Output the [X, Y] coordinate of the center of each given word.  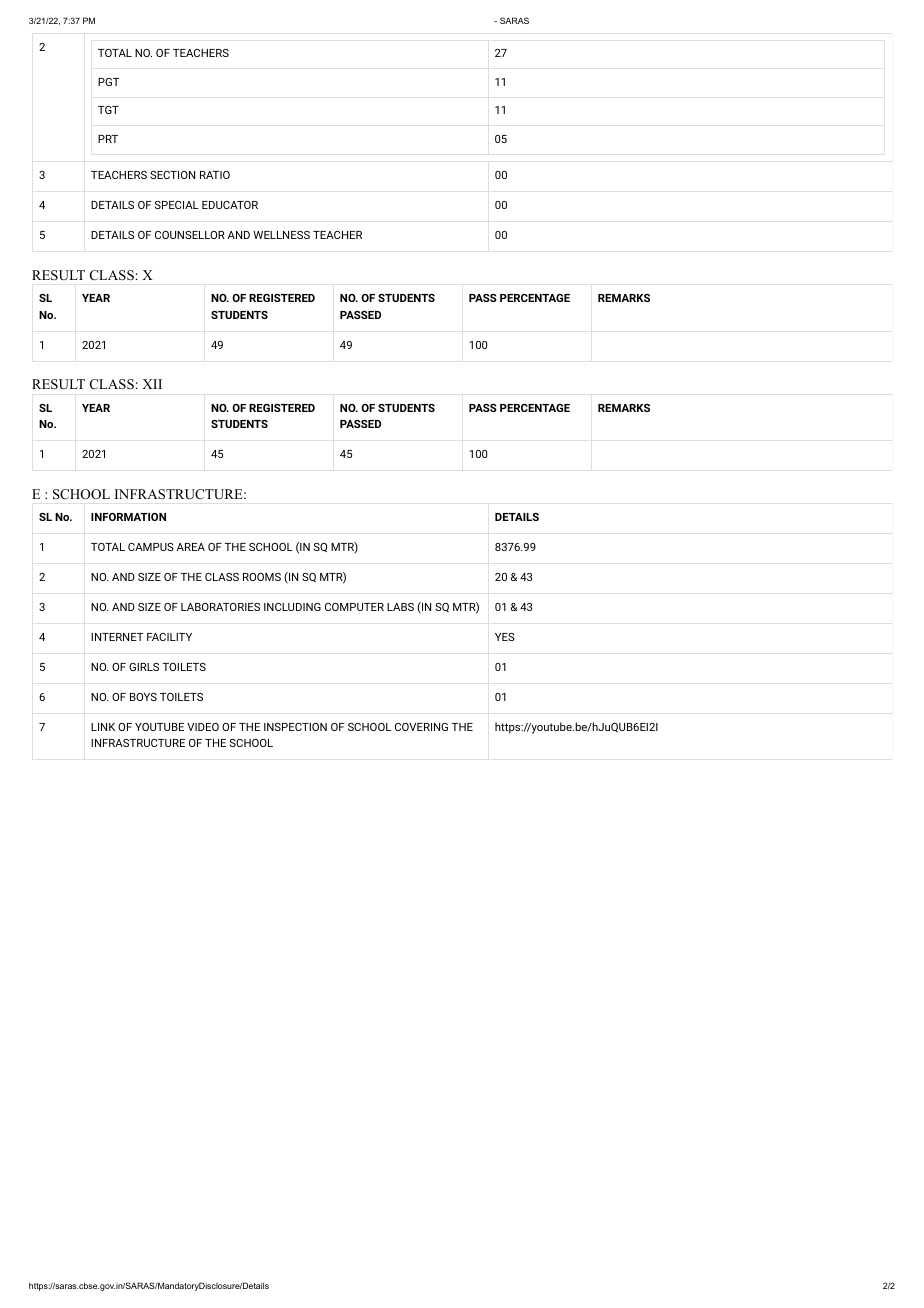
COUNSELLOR [190, 235]
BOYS [143, 697]
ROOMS [262, 577]
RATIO [215, 175]
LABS [400, 607]
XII [152, 384]
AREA [191, 547]
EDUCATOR [230, 205]
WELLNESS [281, 235]
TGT [108, 110]
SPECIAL [177, 205]
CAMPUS [151, 547]
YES [505, 637]
